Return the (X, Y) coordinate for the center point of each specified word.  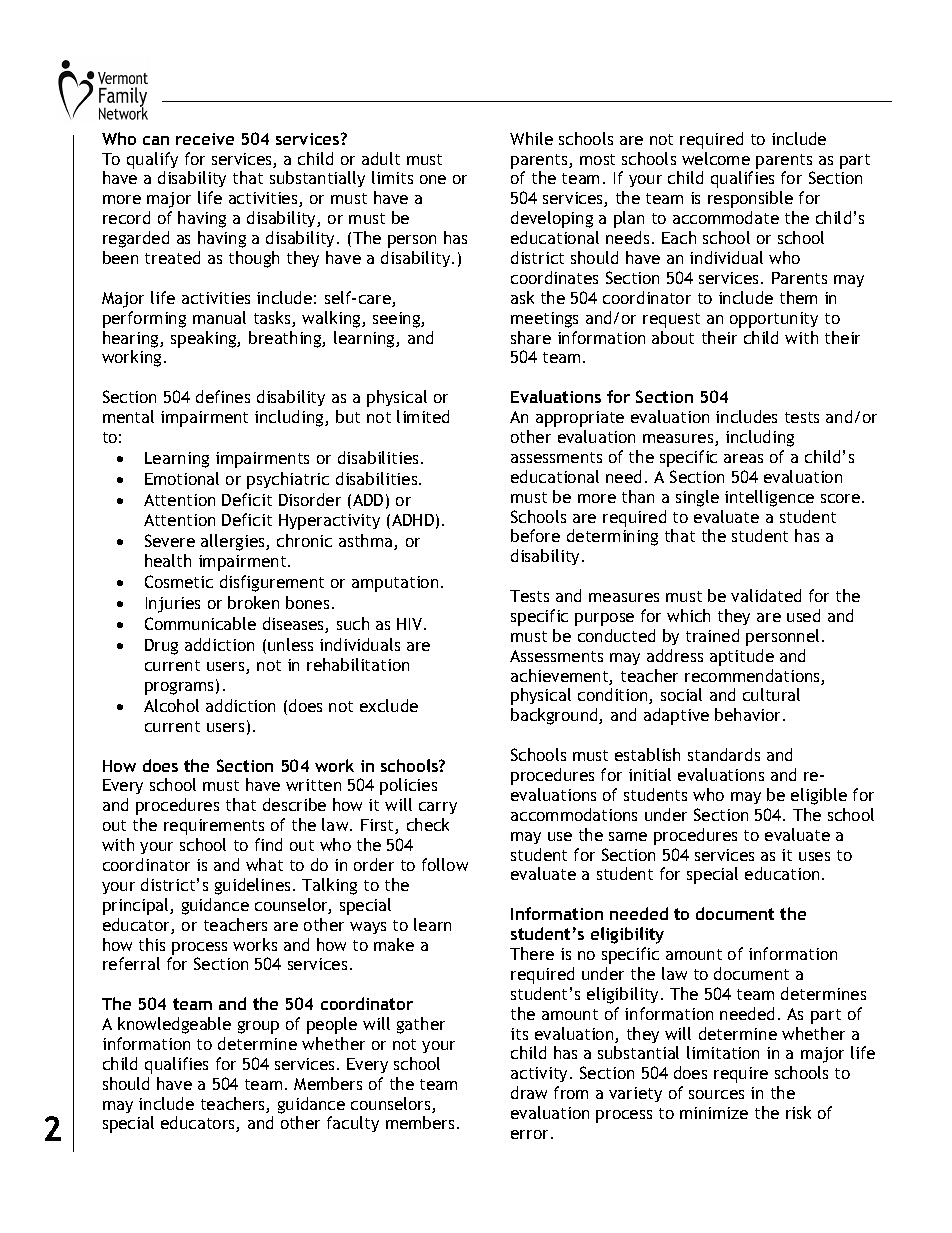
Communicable (200, 623)
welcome (716, 158)
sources (716, 1094)
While (531, 138)
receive (205, 139)
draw (529, 1092)
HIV (411, 624)
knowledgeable (174, 1025)
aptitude (742, 657)
